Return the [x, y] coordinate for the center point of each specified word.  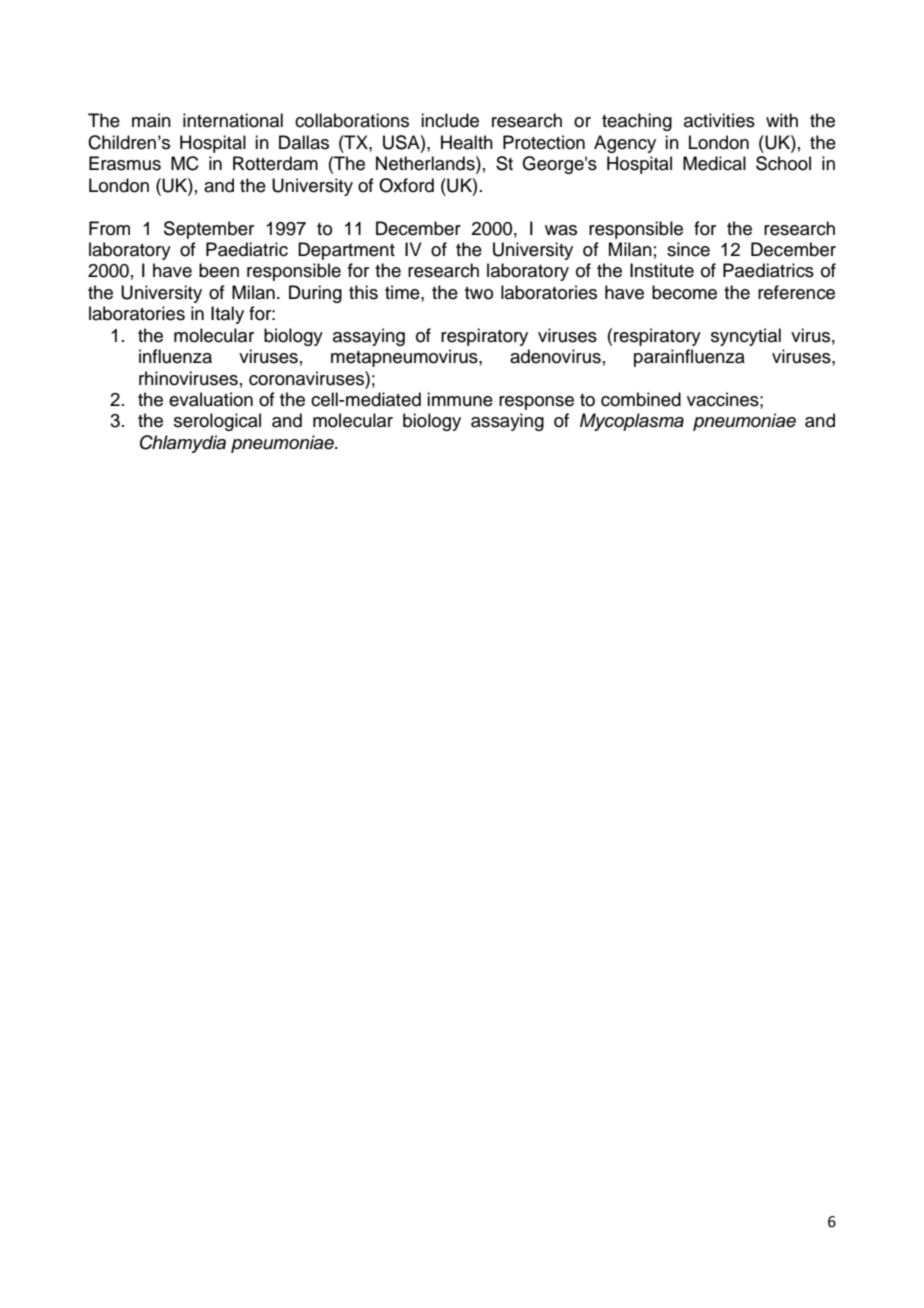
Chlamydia [183, 444]
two [479, 293]
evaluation [211, 399]
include [450, 120]
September [209, 230]
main [151, 120]
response [536, 403]
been [219, 270]
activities [719, 120]
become [684, 292]
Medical [714, 163]
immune [460, 399]
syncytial [746, 337]
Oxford [406, 185]
